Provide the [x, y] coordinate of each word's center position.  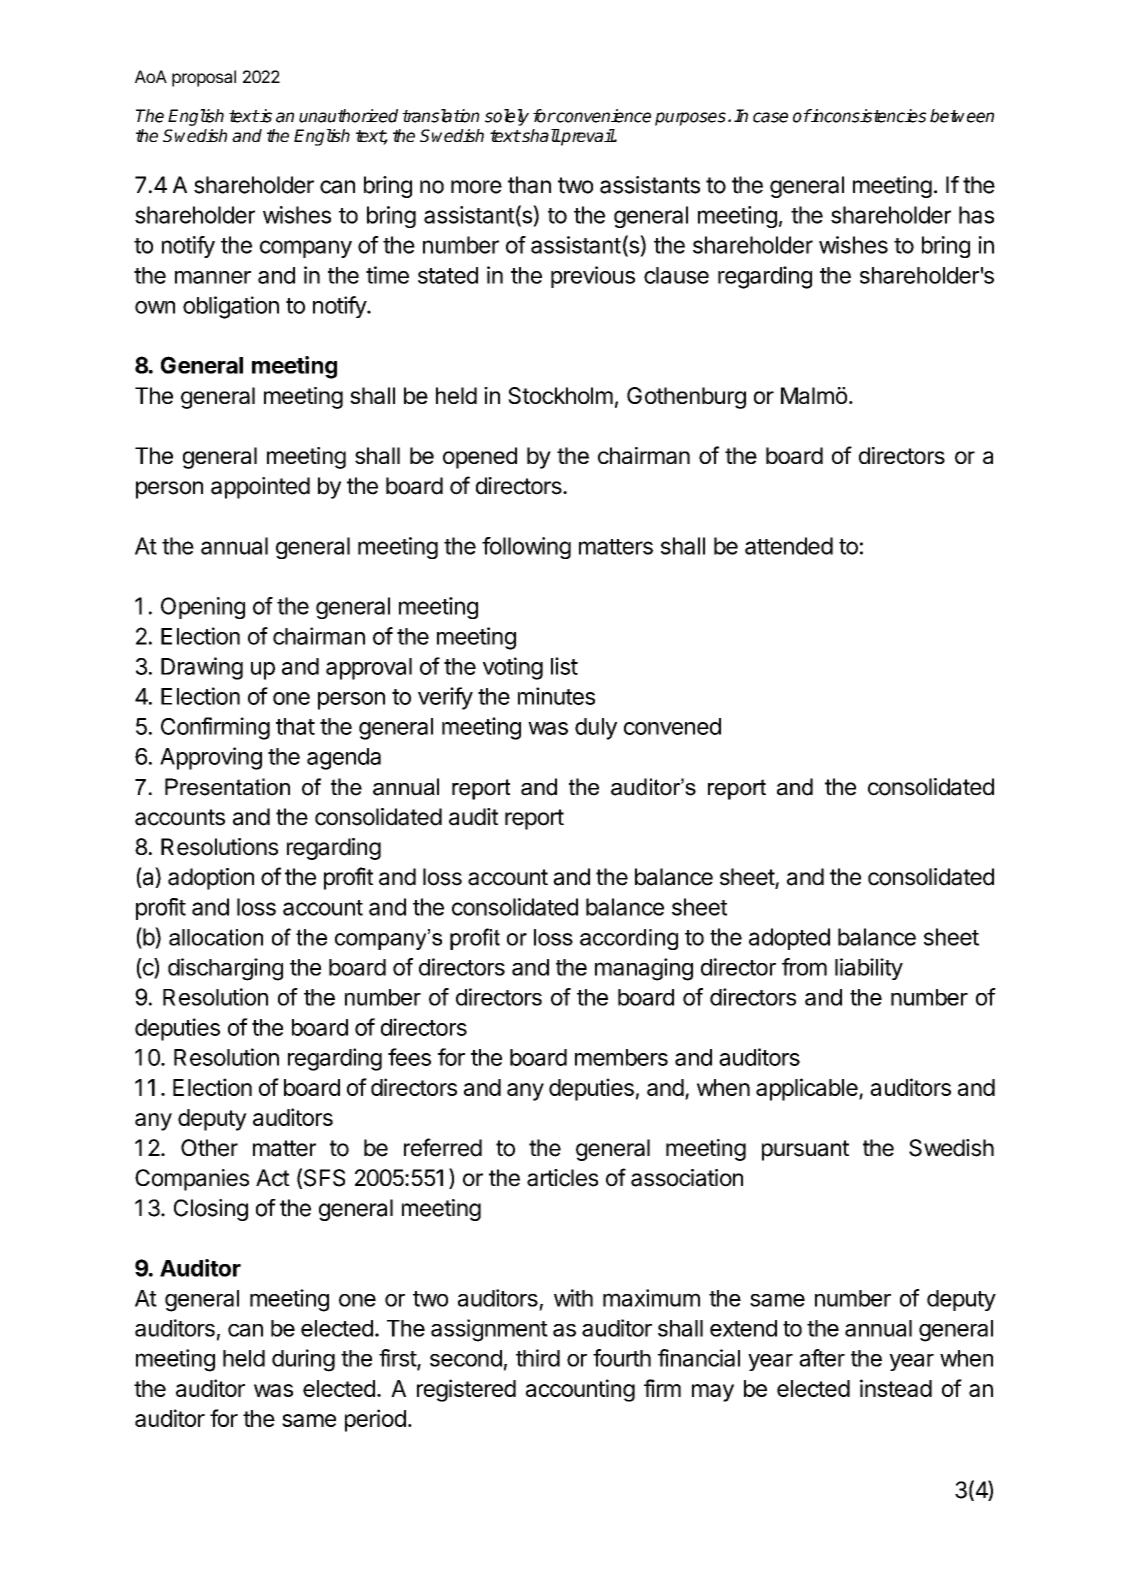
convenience [602, 116]
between [962, 116]
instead [896, 1388]
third [538, 1358]
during [303, 1360]
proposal [204, 78]
